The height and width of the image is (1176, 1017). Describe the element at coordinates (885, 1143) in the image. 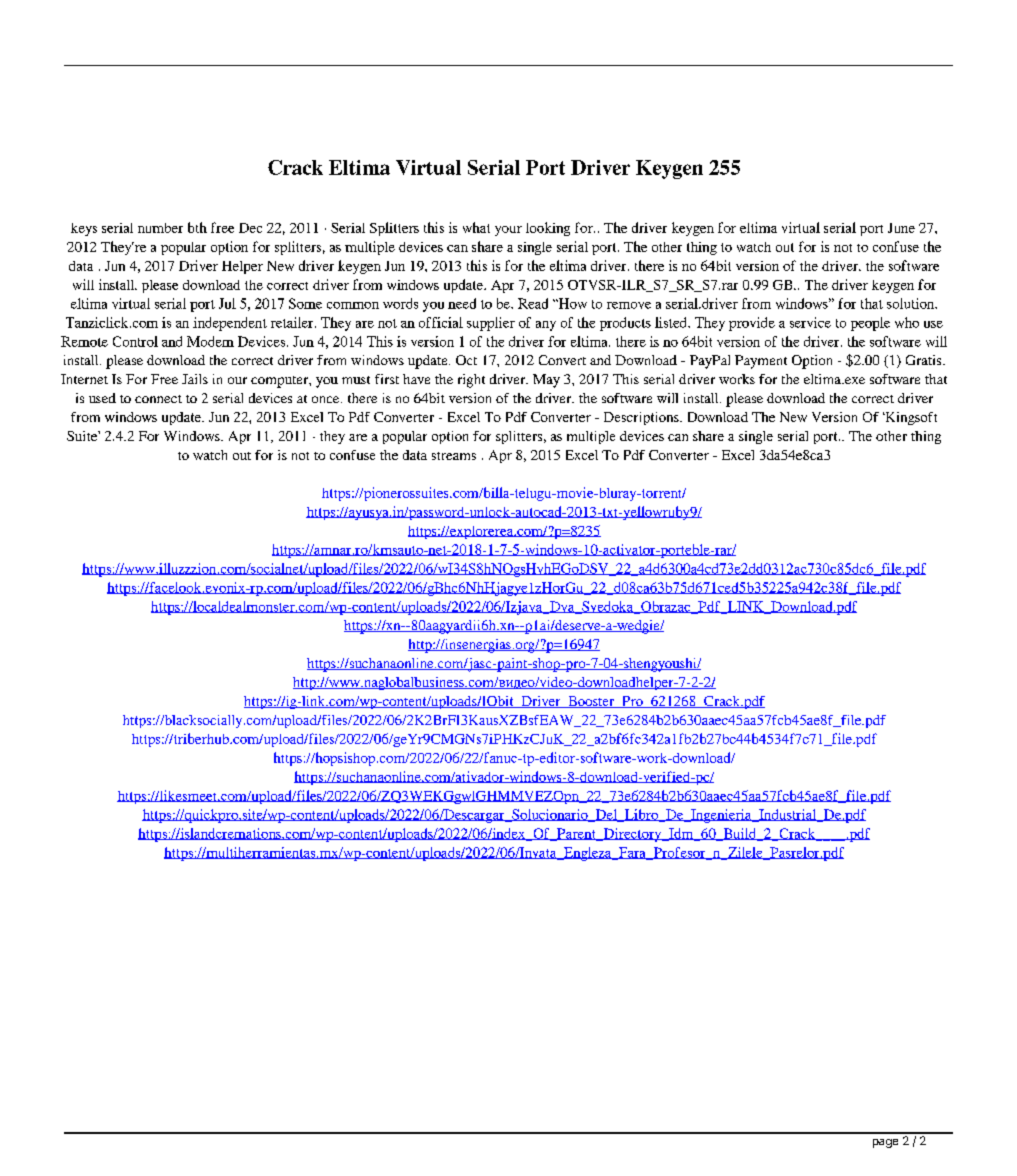

I see `page` at that location.
